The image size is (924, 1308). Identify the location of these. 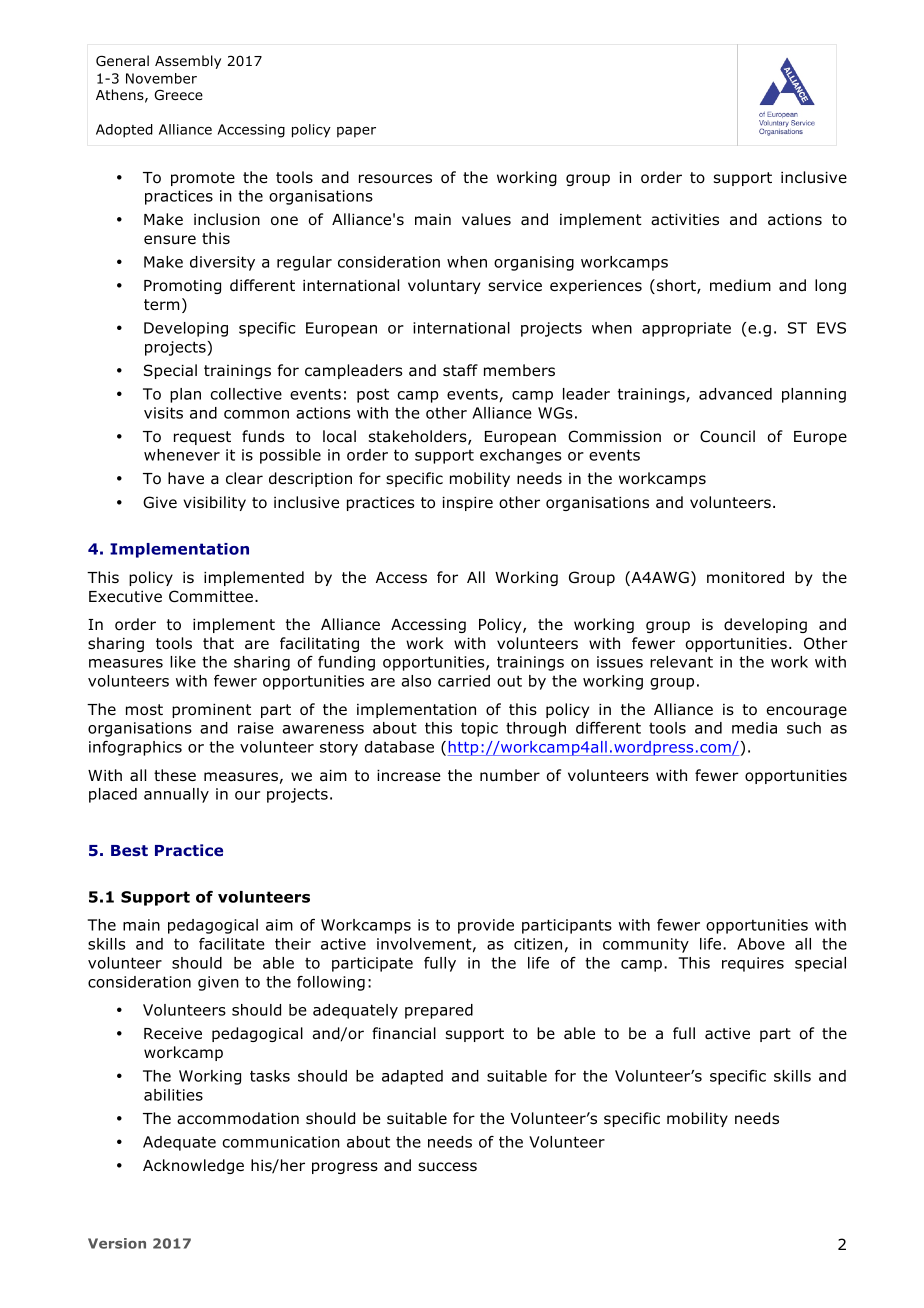
(175, 775).
